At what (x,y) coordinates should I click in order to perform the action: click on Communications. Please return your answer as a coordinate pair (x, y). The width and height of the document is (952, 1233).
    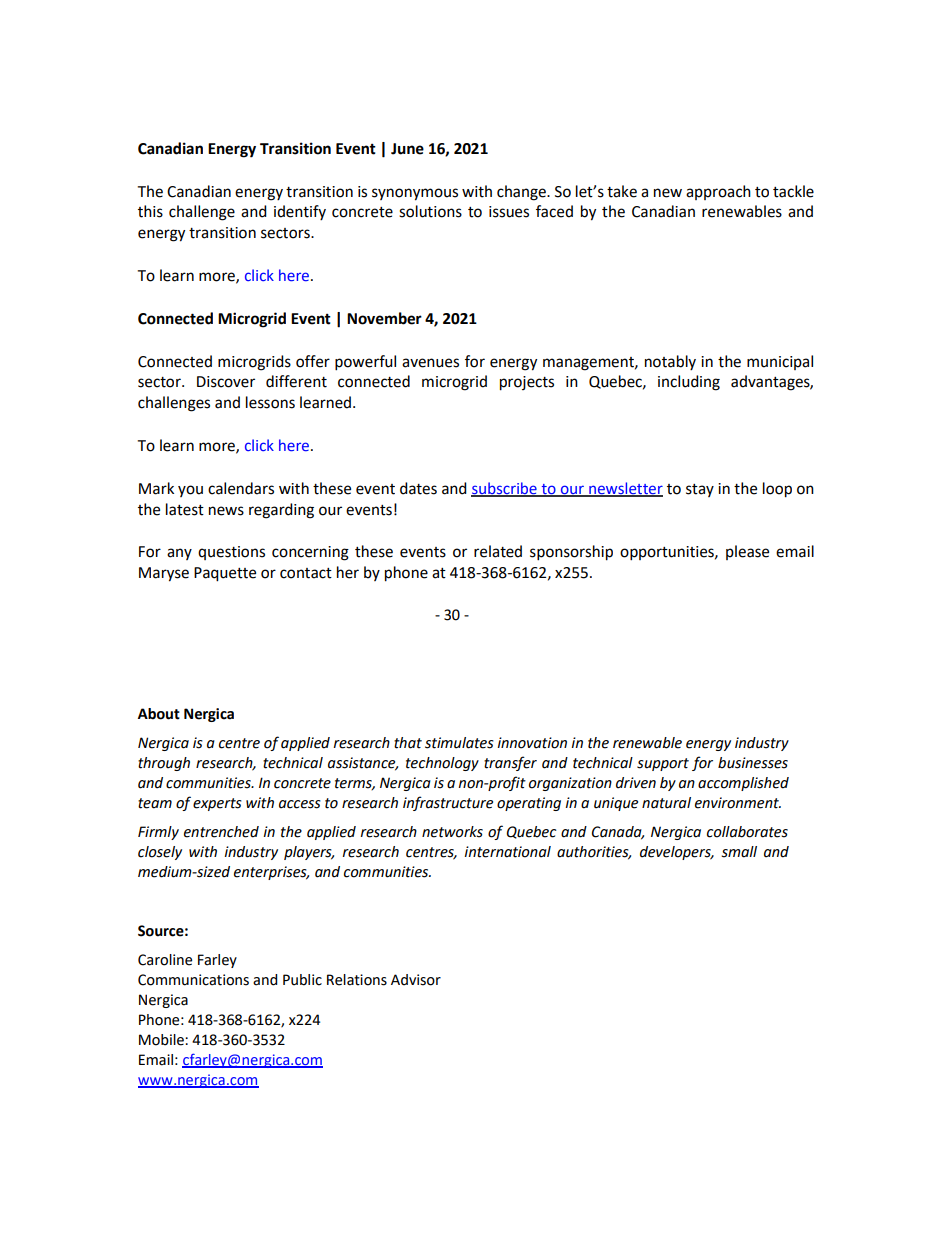
    Looking at the image, I should click on (193, 980).
